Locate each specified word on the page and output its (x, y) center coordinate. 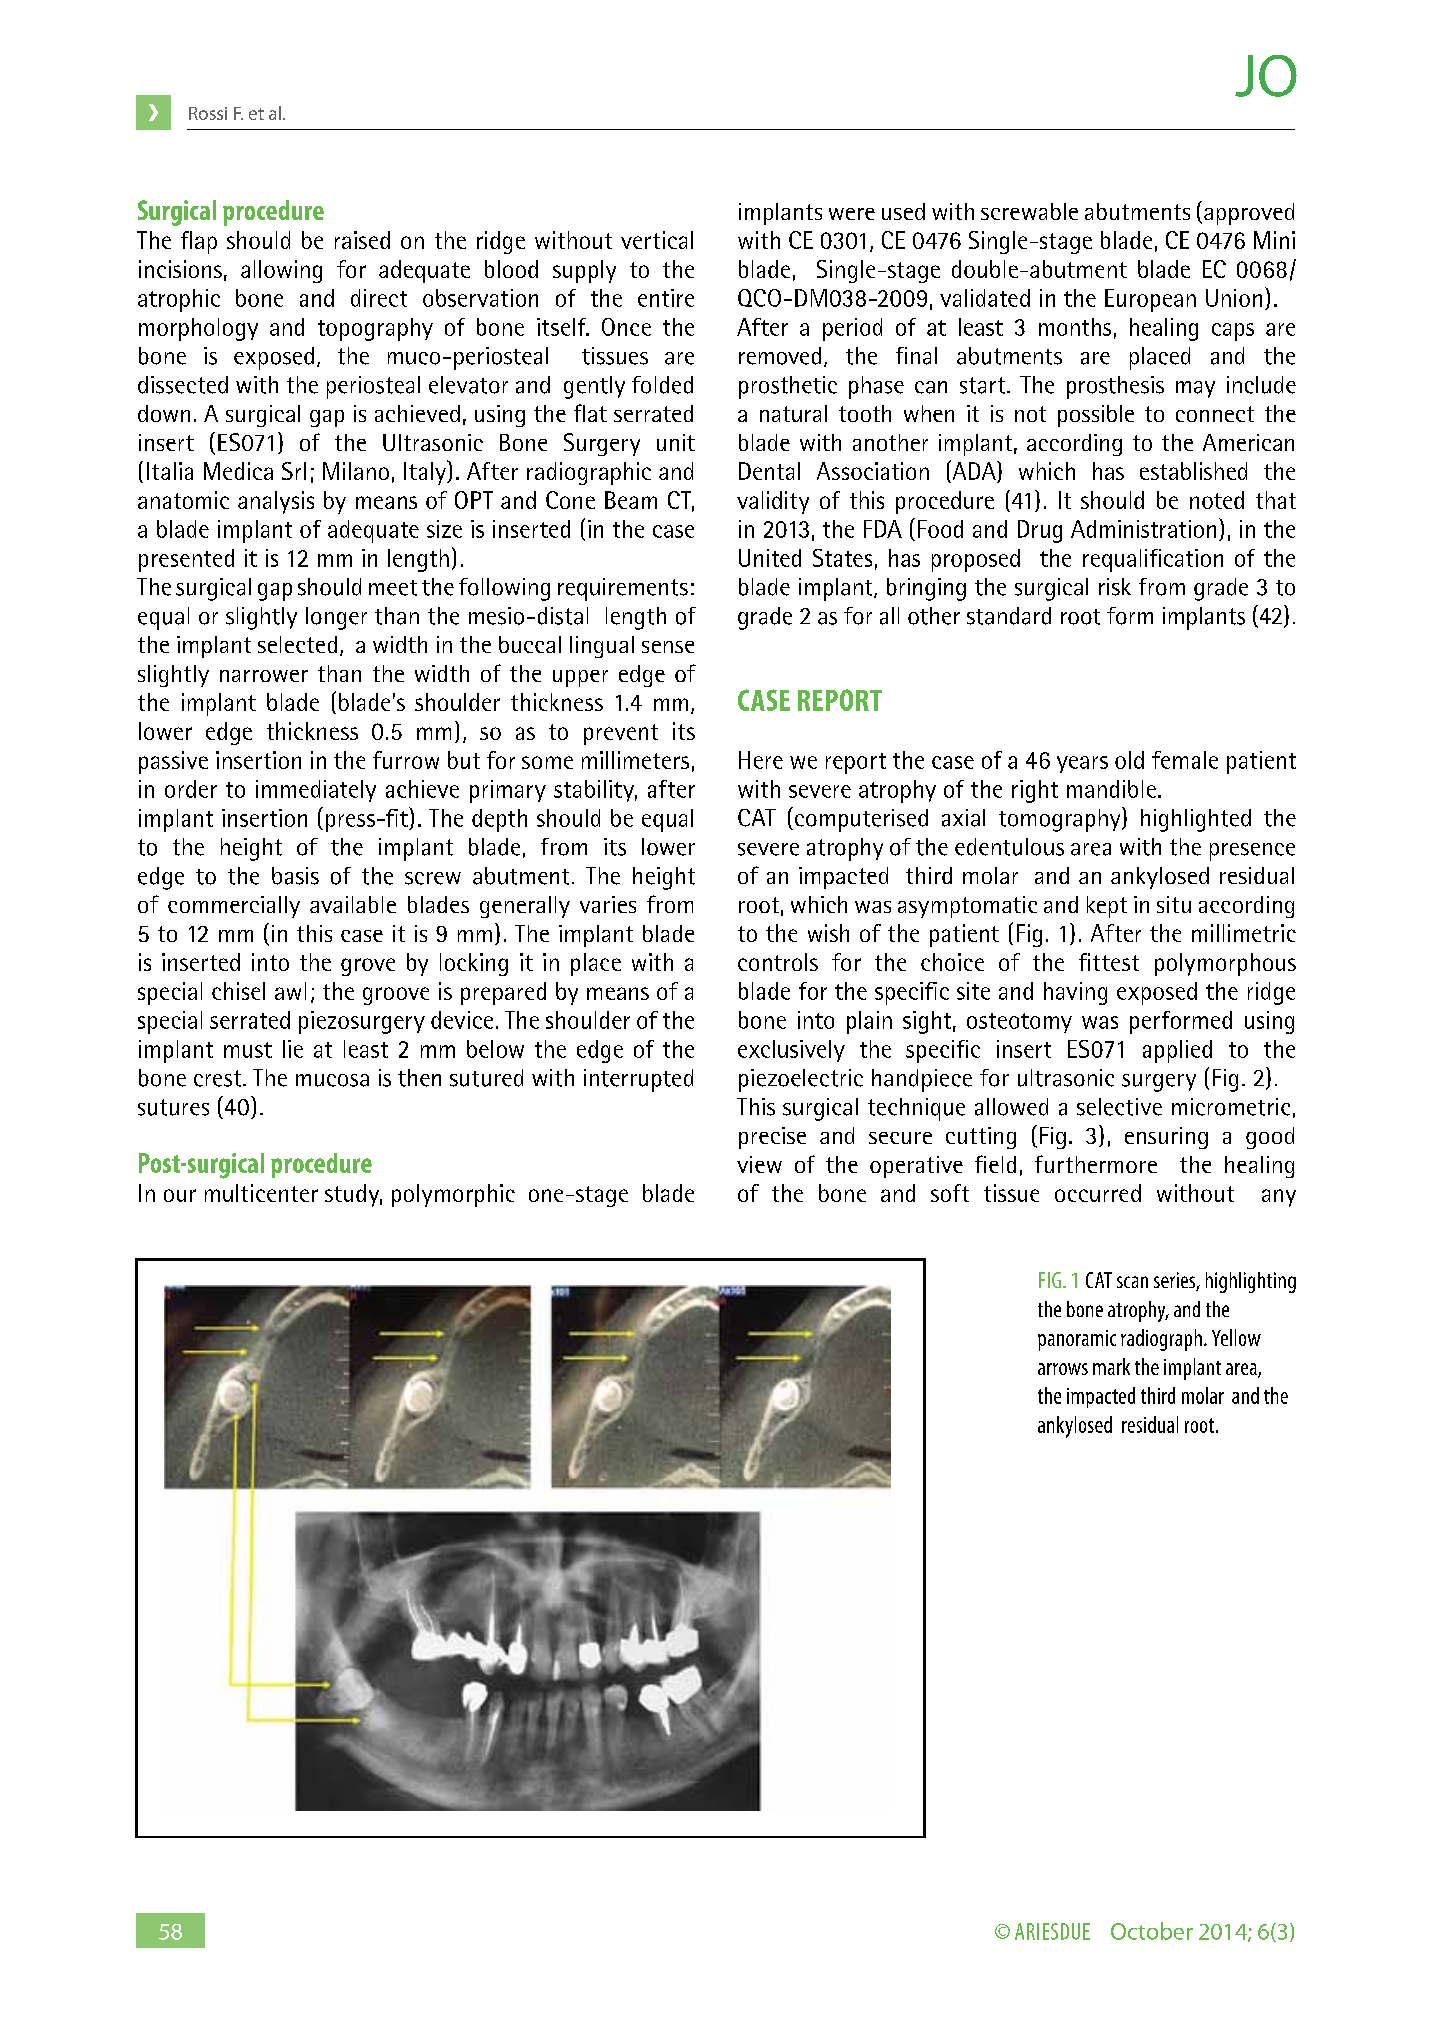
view (759, 1164)
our (180, 1195)
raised (362, 240)
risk (1115, 587)
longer (336, 618)
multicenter (261, 1193)
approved (1249, 214)
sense (668, 647)
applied (1177, 1051)
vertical (657, 240)
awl (290, 991)
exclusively (791, 1051)
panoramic (1077, 1340)
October (1152, 1931)
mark (1111, 1366)
